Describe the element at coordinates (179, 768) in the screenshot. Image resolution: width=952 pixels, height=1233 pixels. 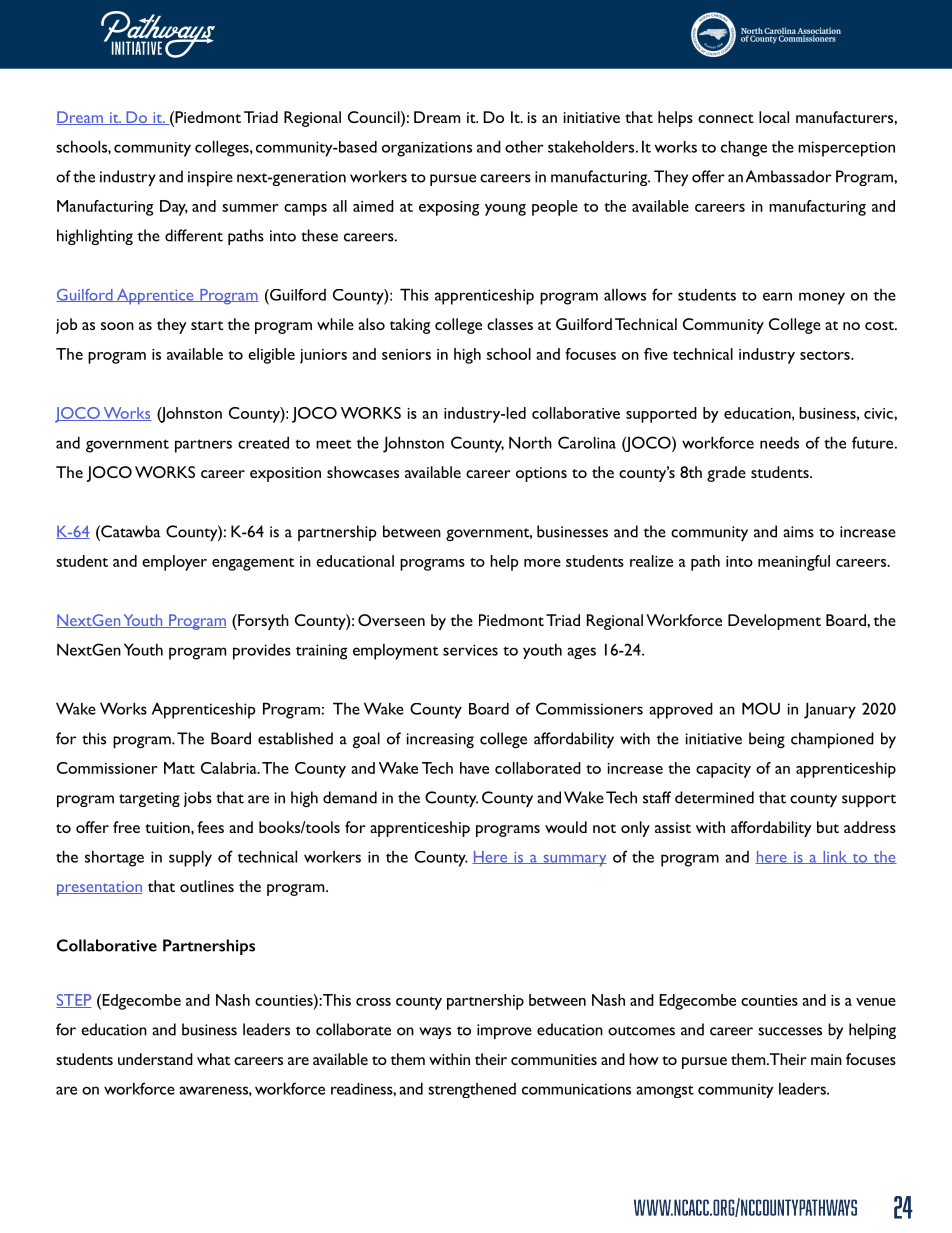
I see `Matt` at that location.
